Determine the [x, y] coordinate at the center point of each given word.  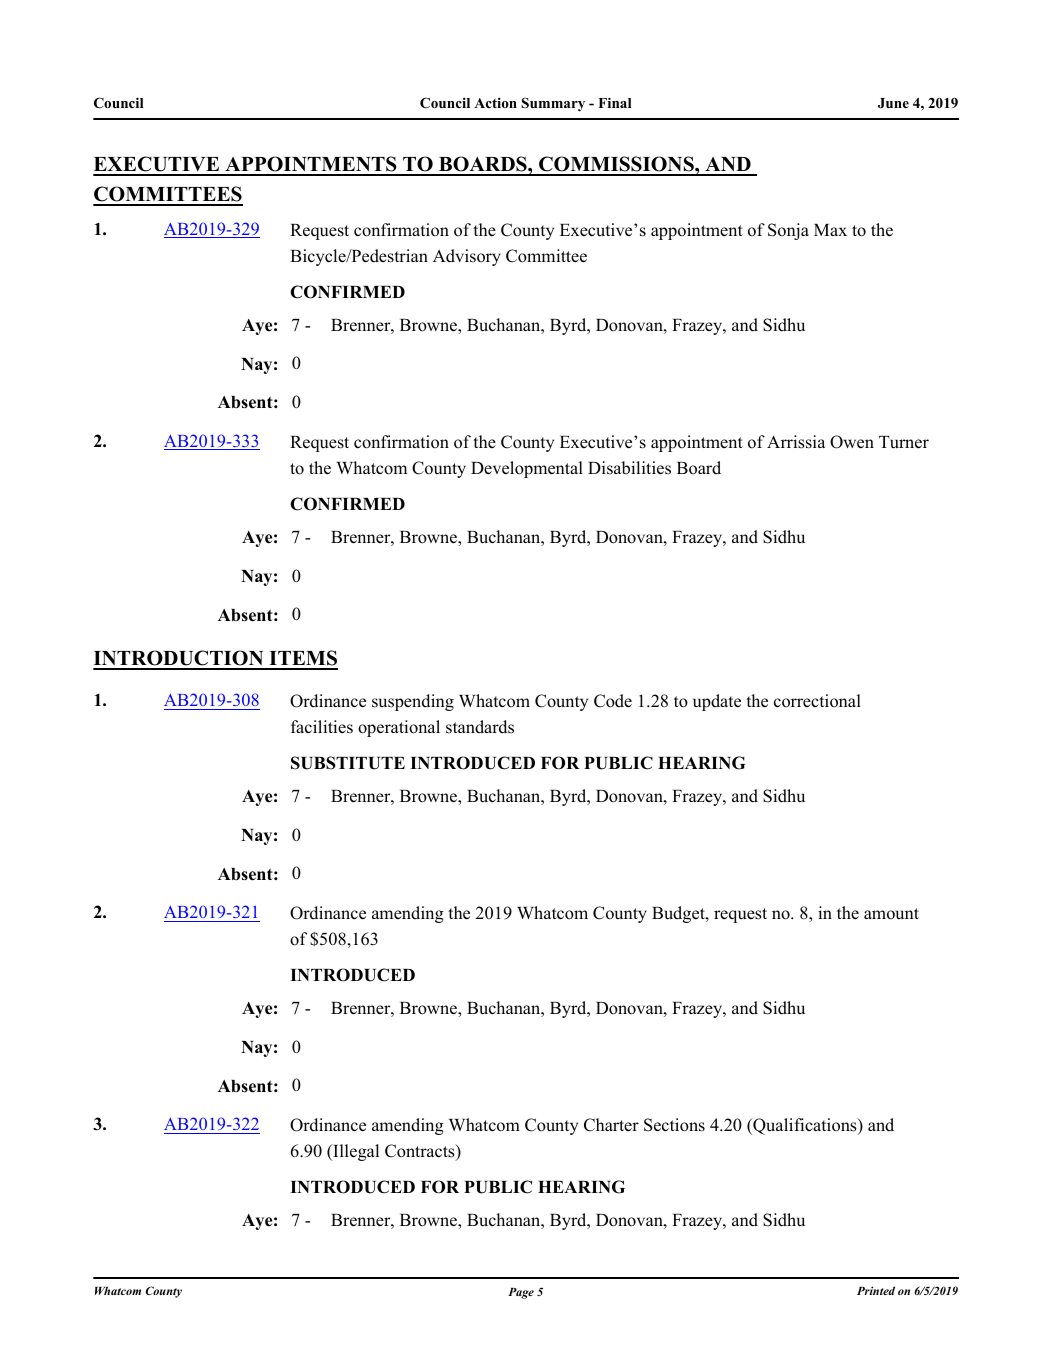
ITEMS [302, 659]
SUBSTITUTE [348, 763]
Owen [852, 442]
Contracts [421, 1152]
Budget [679, 914]
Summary [553, 104]
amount [891, 914]
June [893, 103]
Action [495, 102]
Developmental [527, 469]
